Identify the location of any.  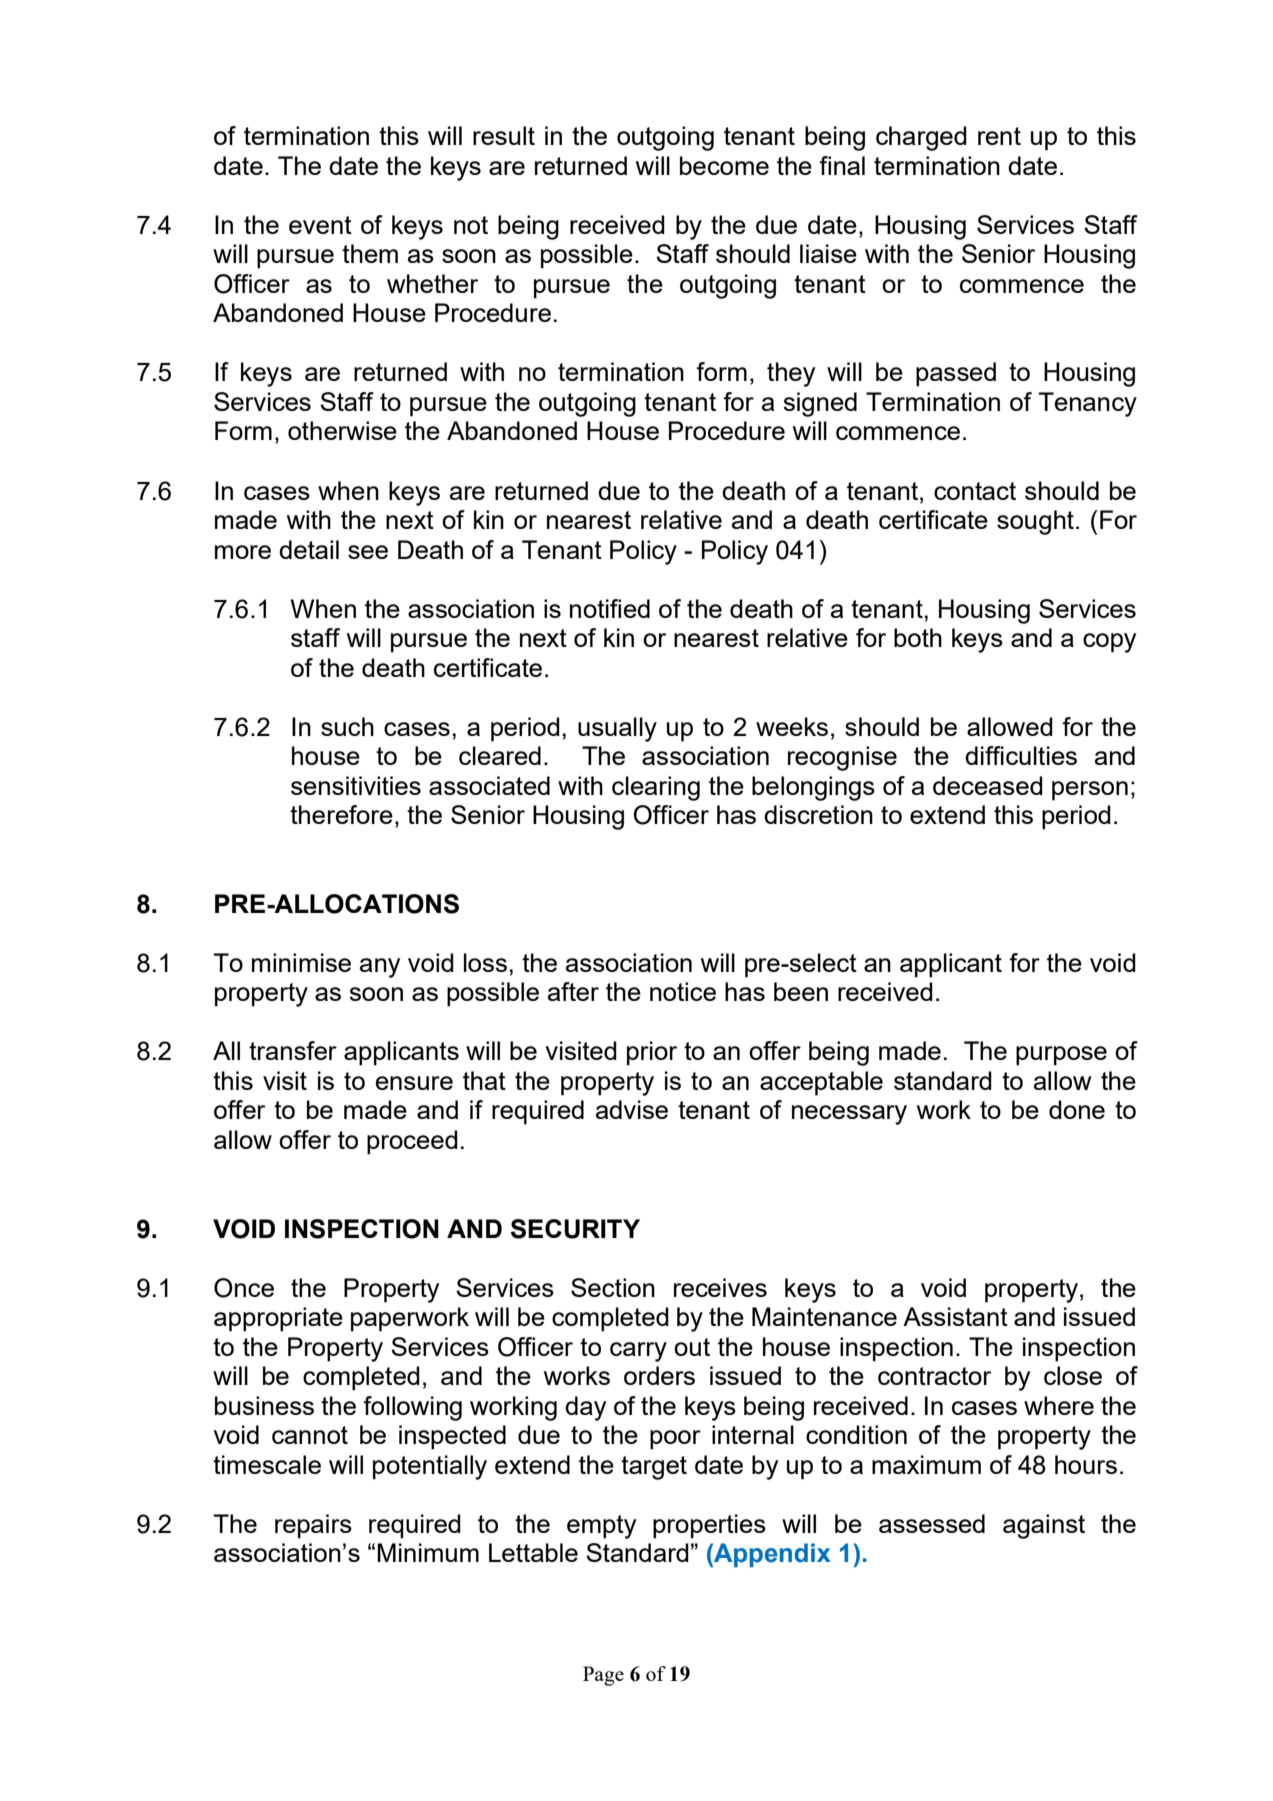
(380, 968).
